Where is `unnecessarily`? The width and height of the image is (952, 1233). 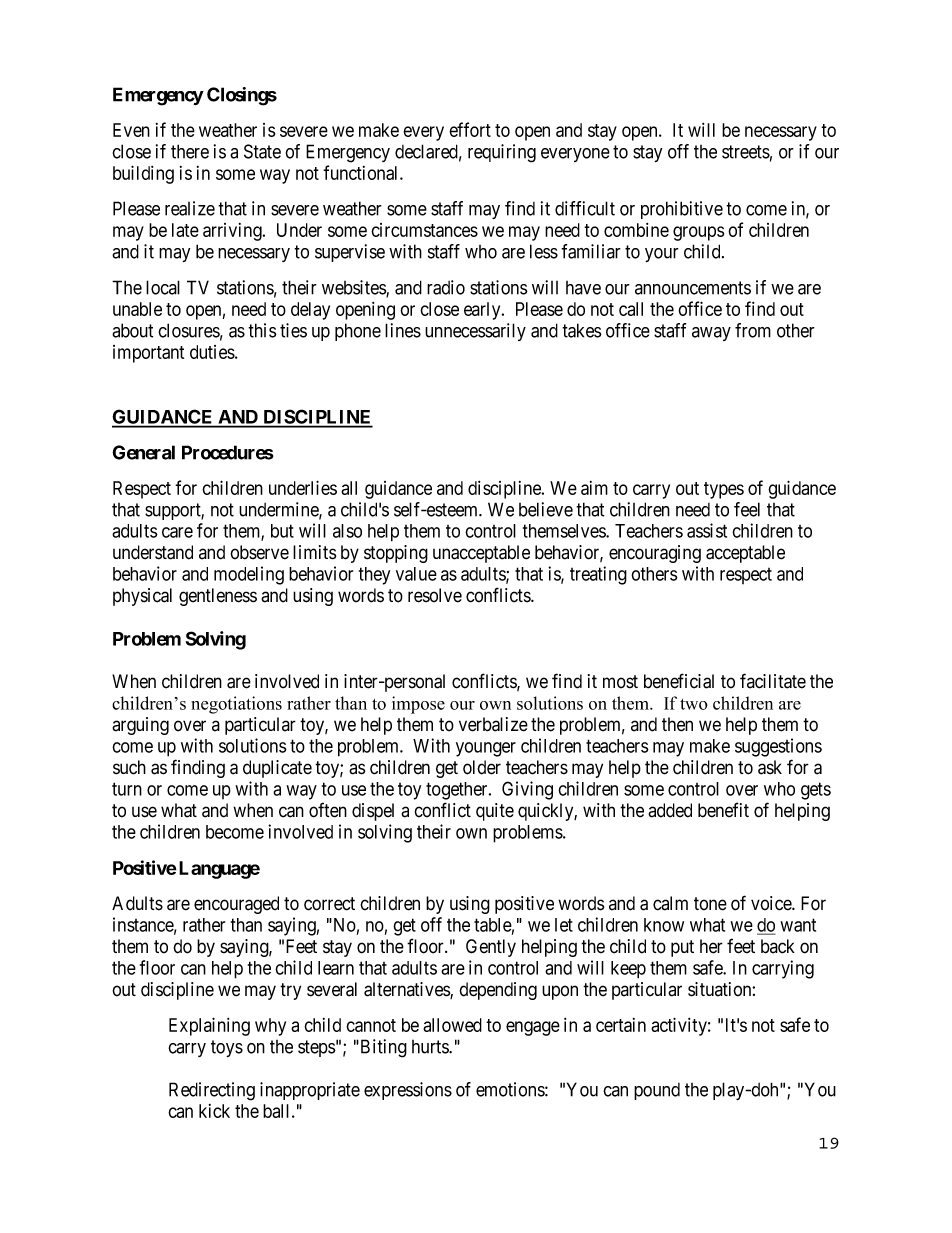 unnecessarily is located at coordinates (475, 332).
